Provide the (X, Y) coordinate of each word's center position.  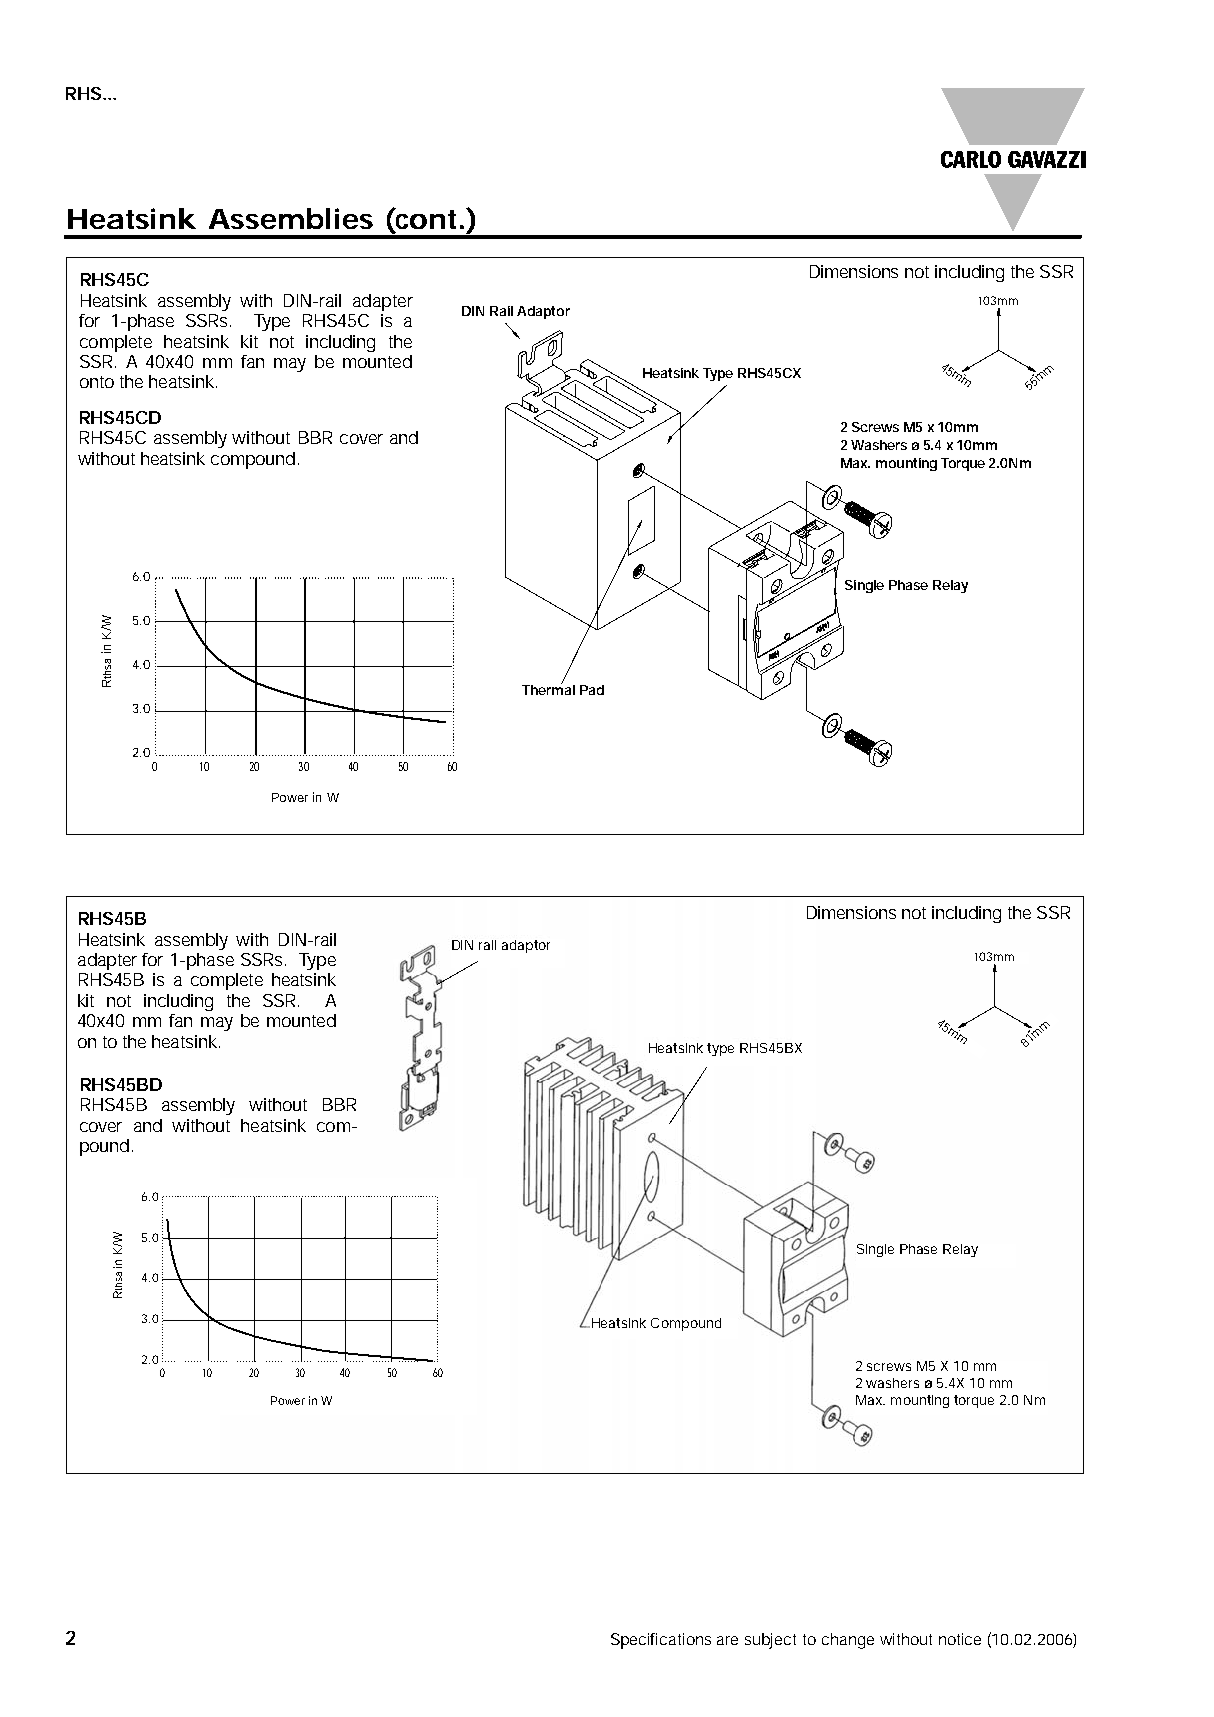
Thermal (548, 688)
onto (97, 382)
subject (770, 1641)
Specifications (661, 1641)
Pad (592, 690)
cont (425, 218)
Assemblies (291, 218)
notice (960, 1639)
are (727, 1640)
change (848, 1641)
